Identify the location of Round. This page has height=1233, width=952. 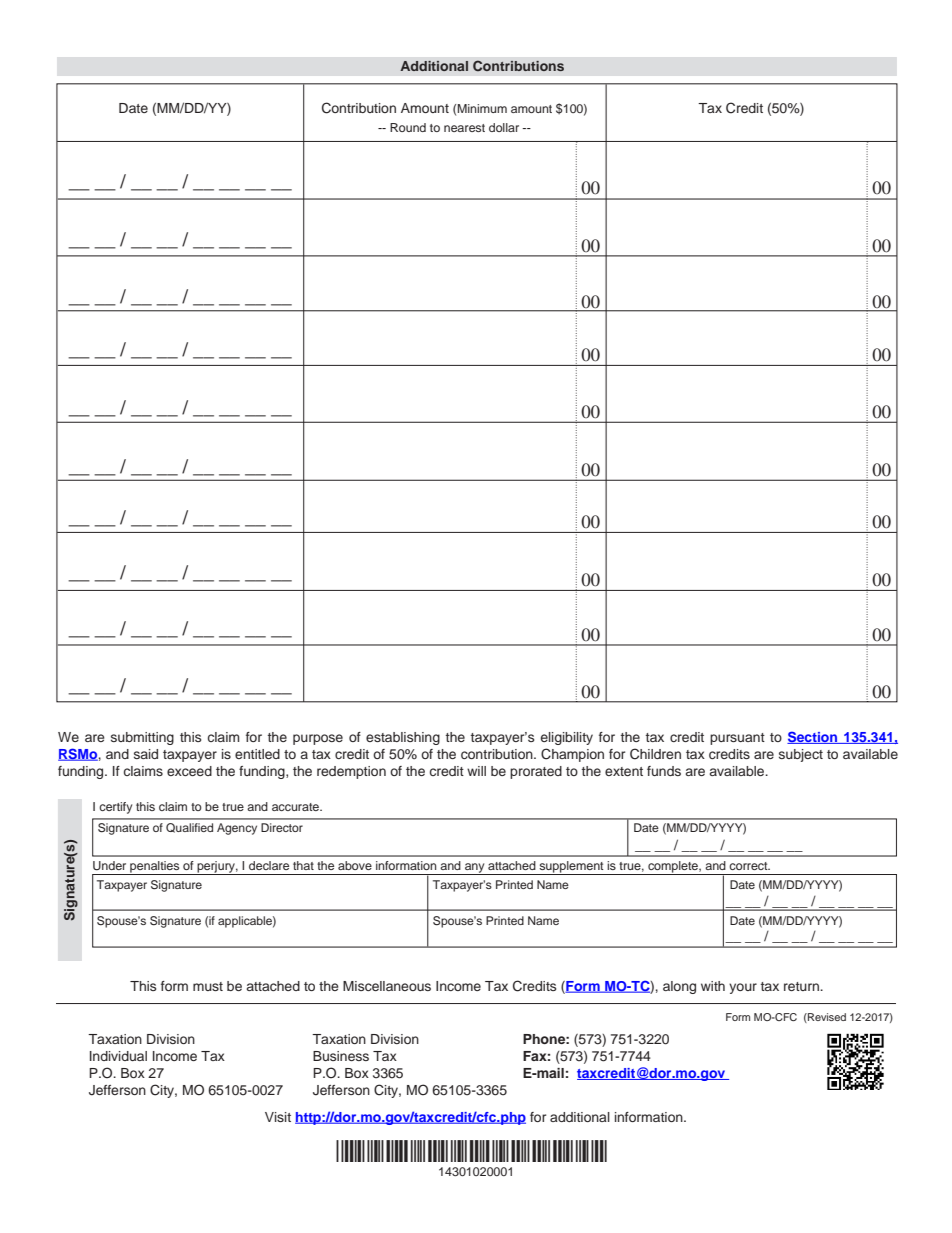
(408, 127).
